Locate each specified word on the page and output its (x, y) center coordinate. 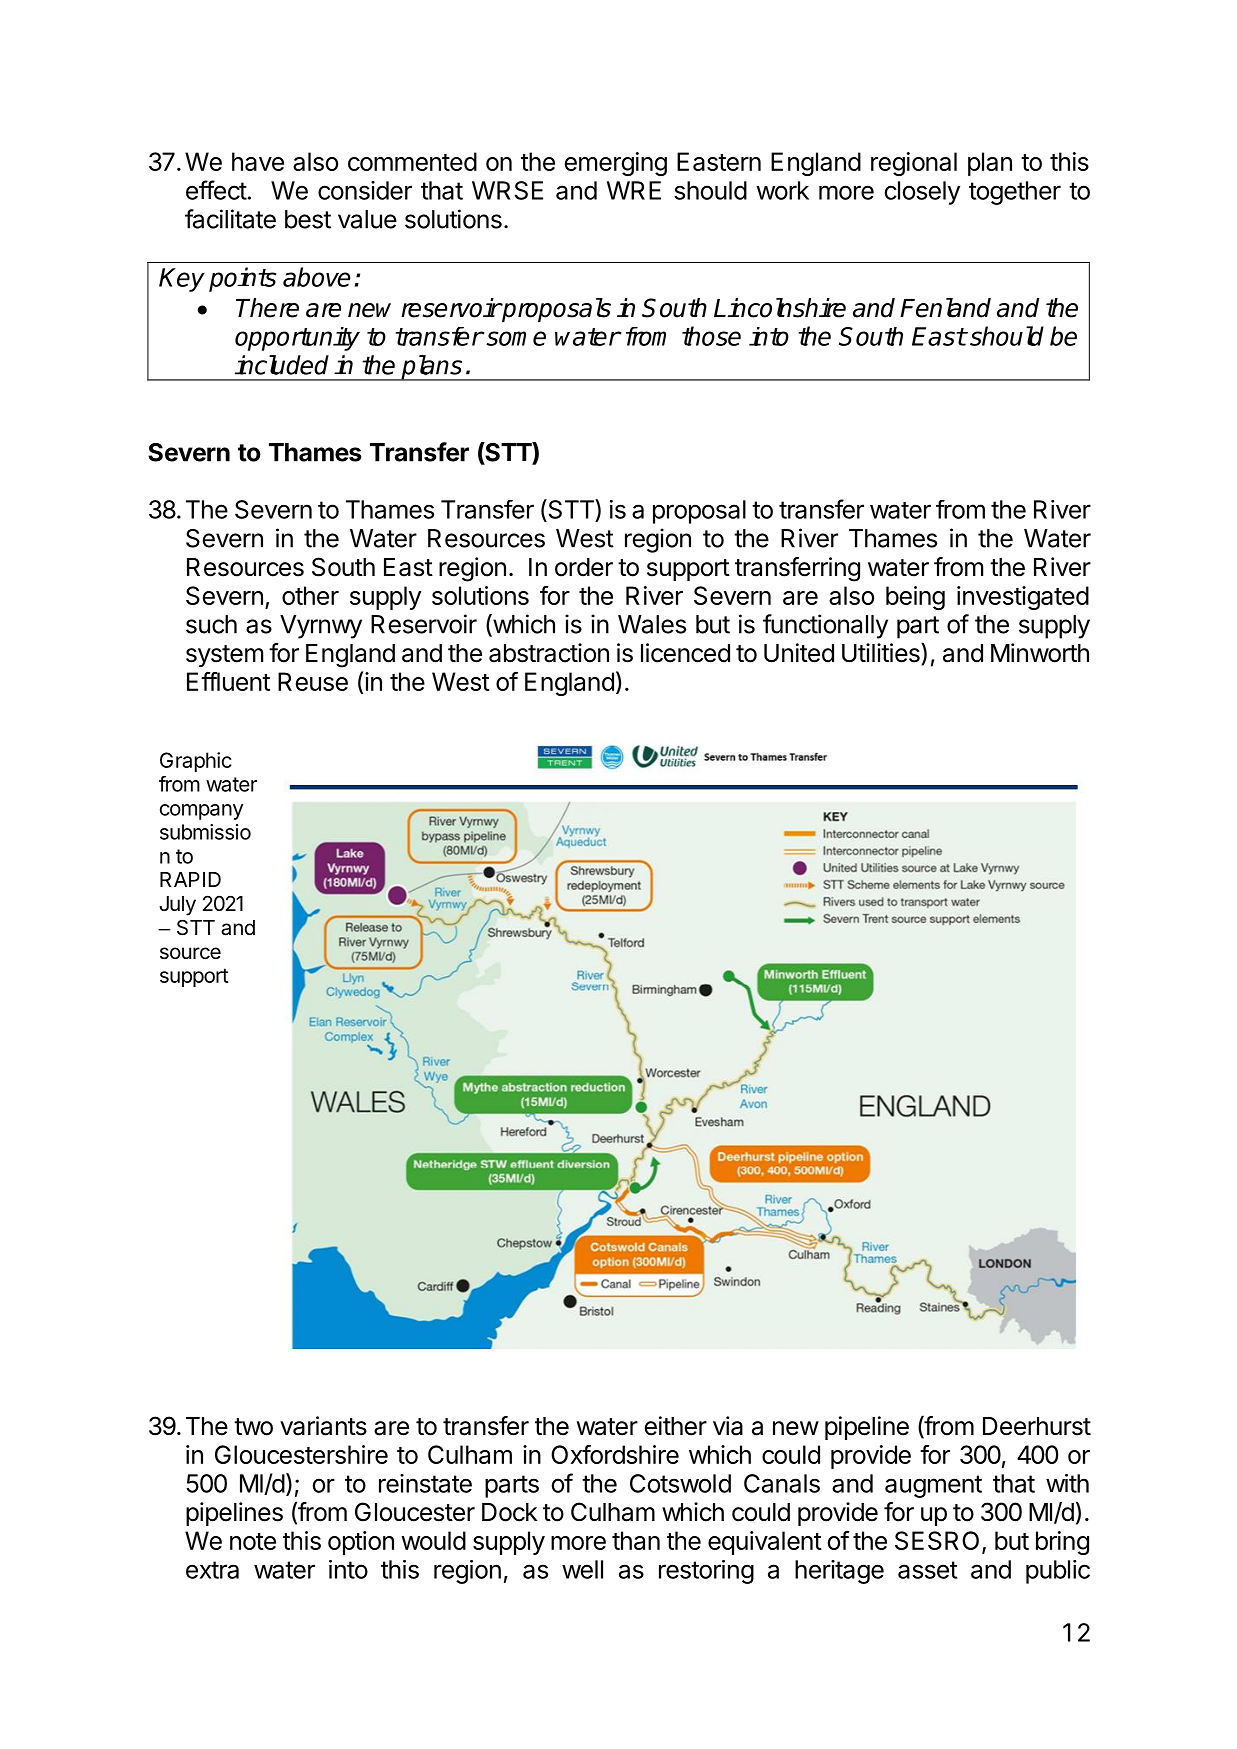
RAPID (190, 879)
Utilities (882, 653)
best (308, 219)
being (915, 598)
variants (323, 1426)
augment (933, 1486)
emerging (616, 164)
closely (922, 193)
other (310, 595)
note (253, 1541)
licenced (685, 653)
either (676, 1426)
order (584, 567)
